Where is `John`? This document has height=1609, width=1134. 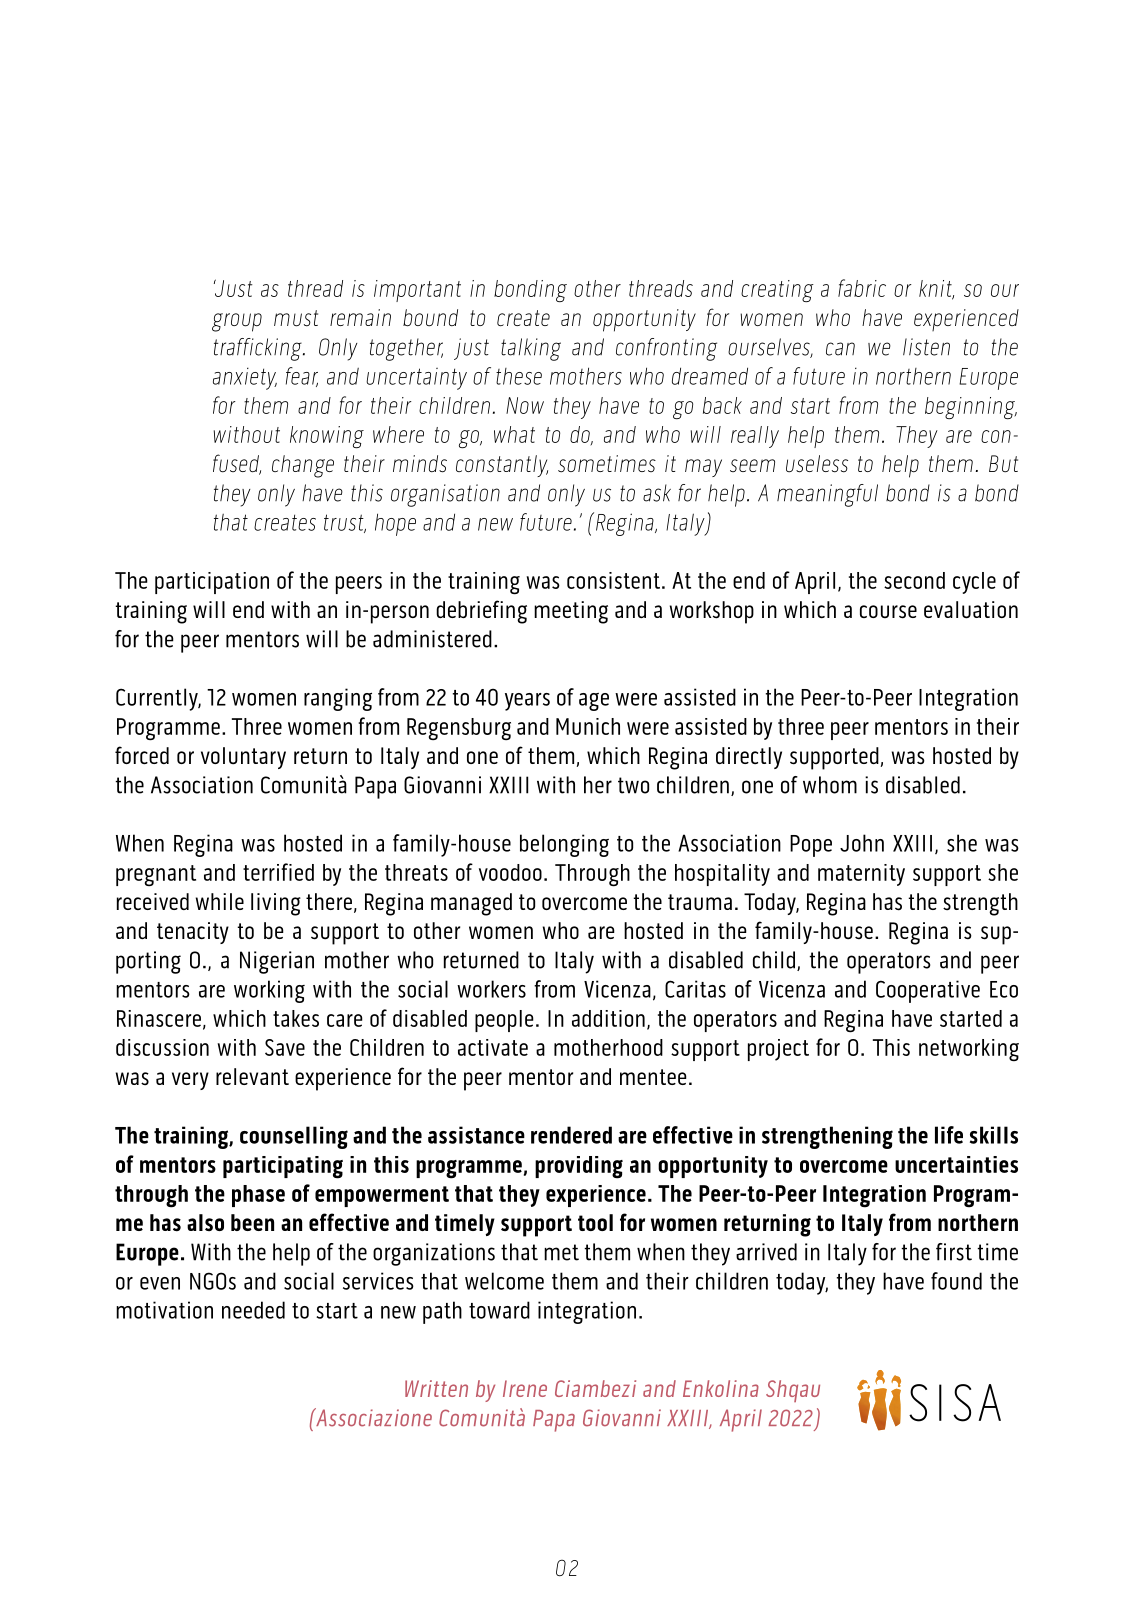
John is located at coordinates (862, 843).
